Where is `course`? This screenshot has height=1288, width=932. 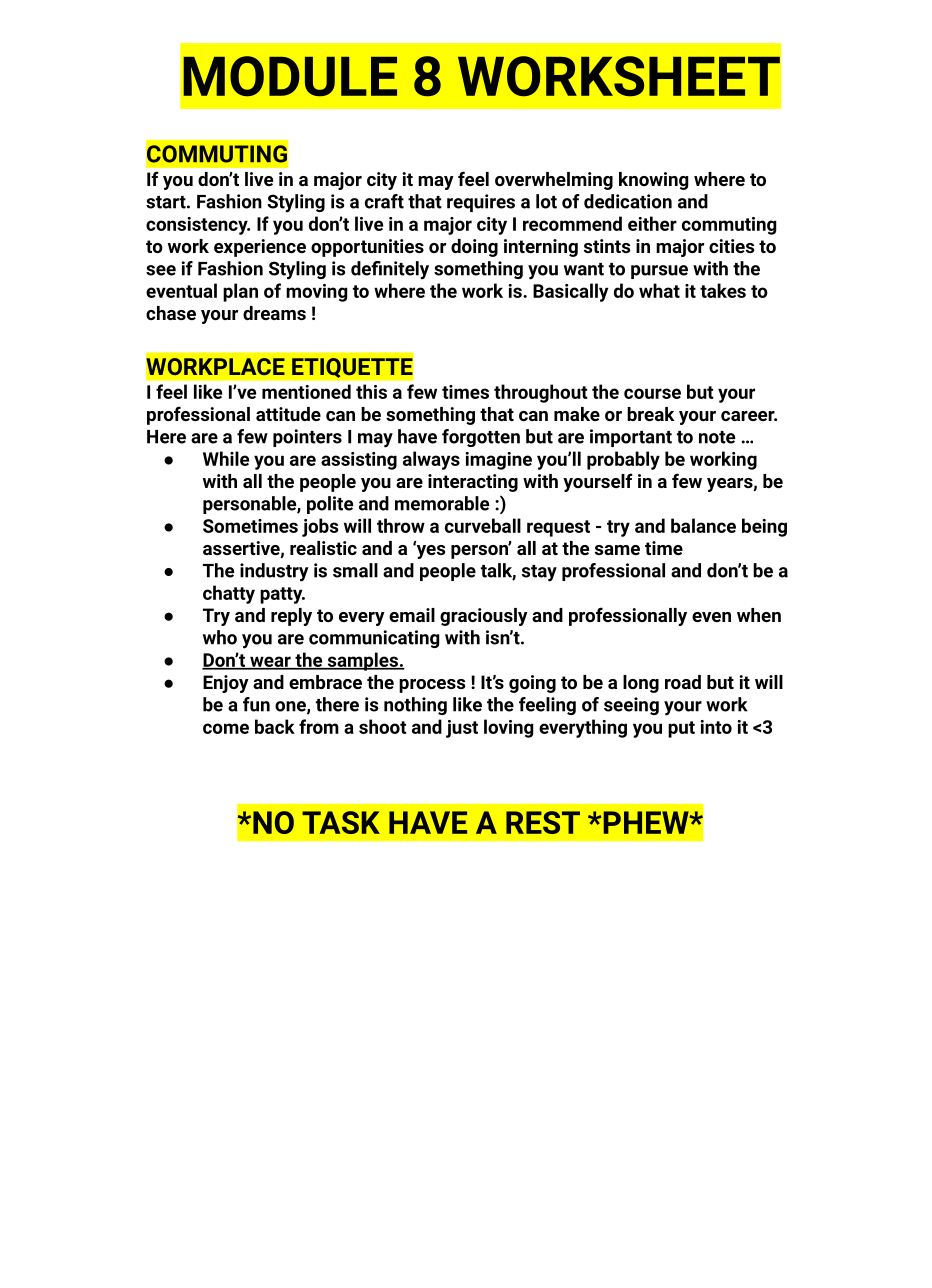 course is located at coordinates (652, 393).
